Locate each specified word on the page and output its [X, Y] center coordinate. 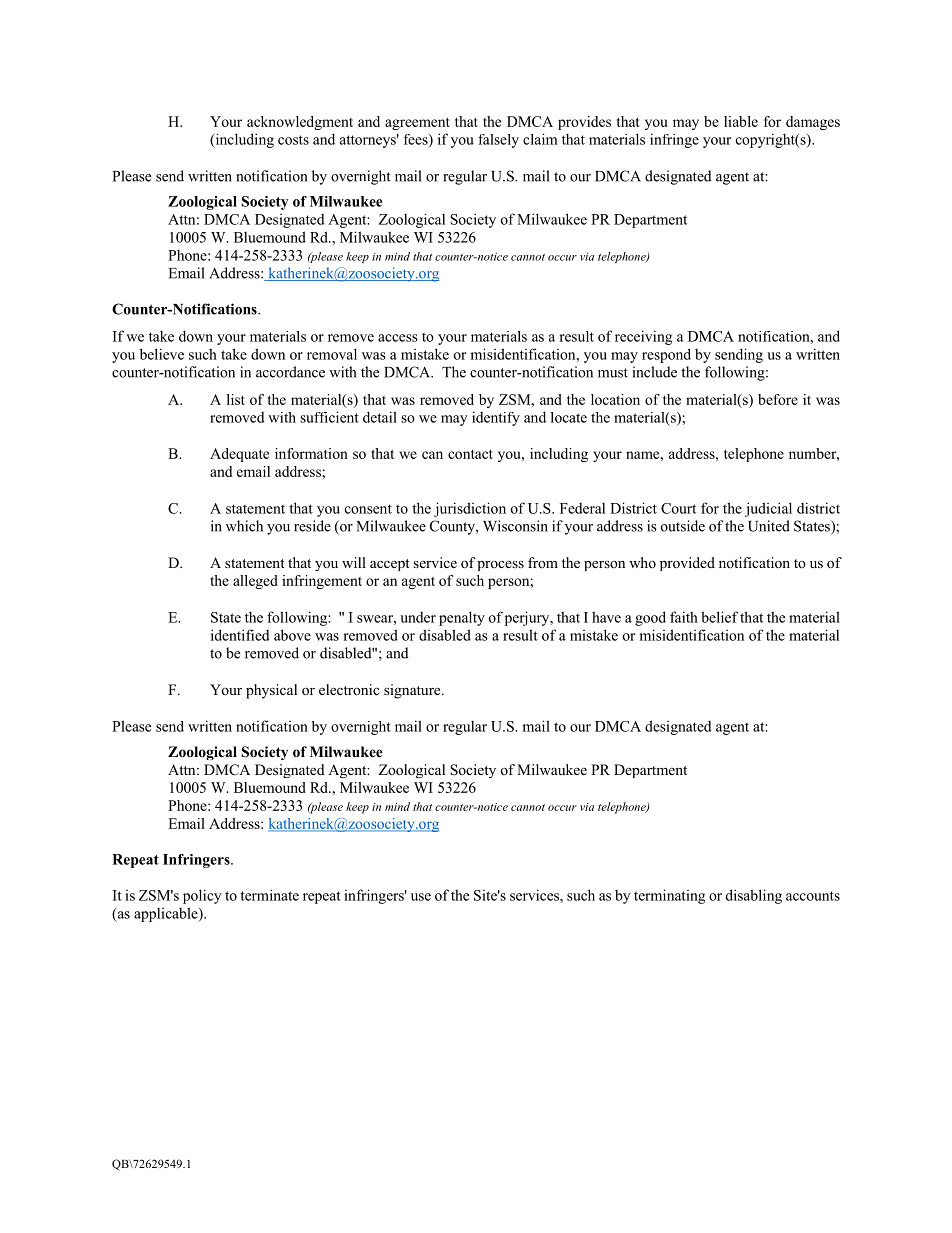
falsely [498, 141]
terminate [269, 895]
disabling [754, 896]
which [244, 526]
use [421, 897]
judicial [768, 509]
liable [741, 121]
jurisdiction [470, 509]
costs [293, 140]
